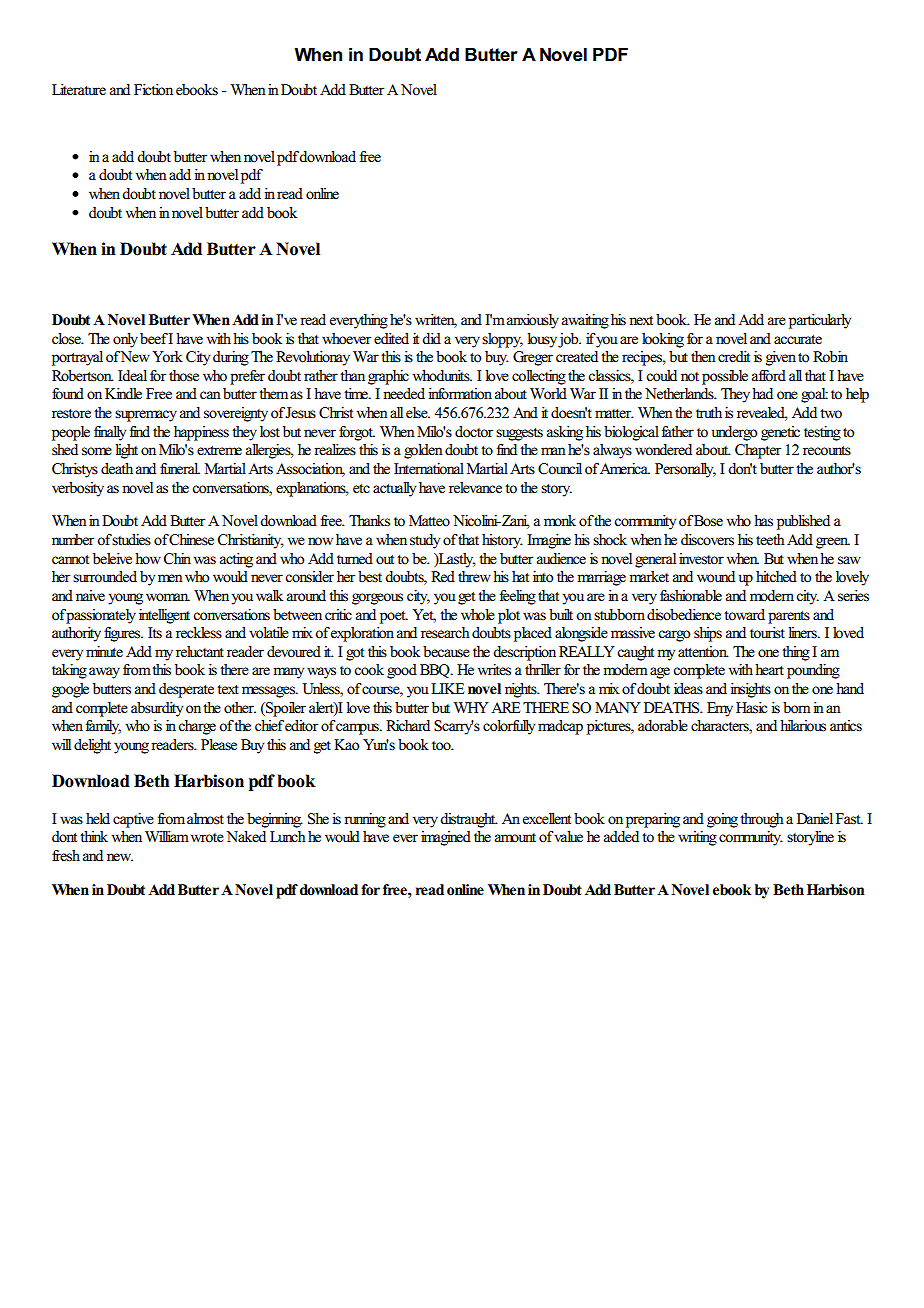 The width and height of the image is (924, 1308). I want to click on particularly, so click(820, 321).
